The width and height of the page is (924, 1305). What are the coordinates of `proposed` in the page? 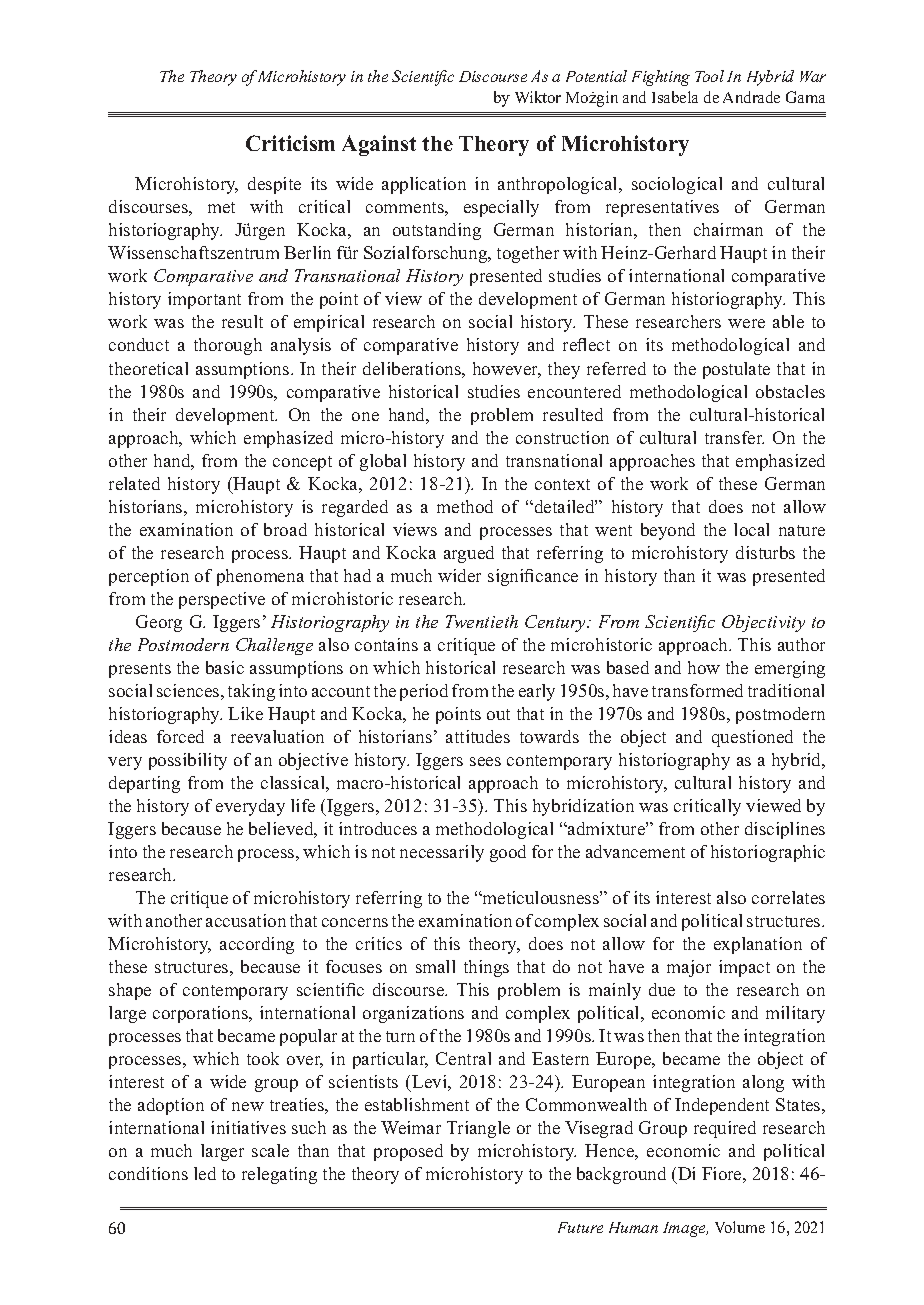 It's located at (408, 1152).
